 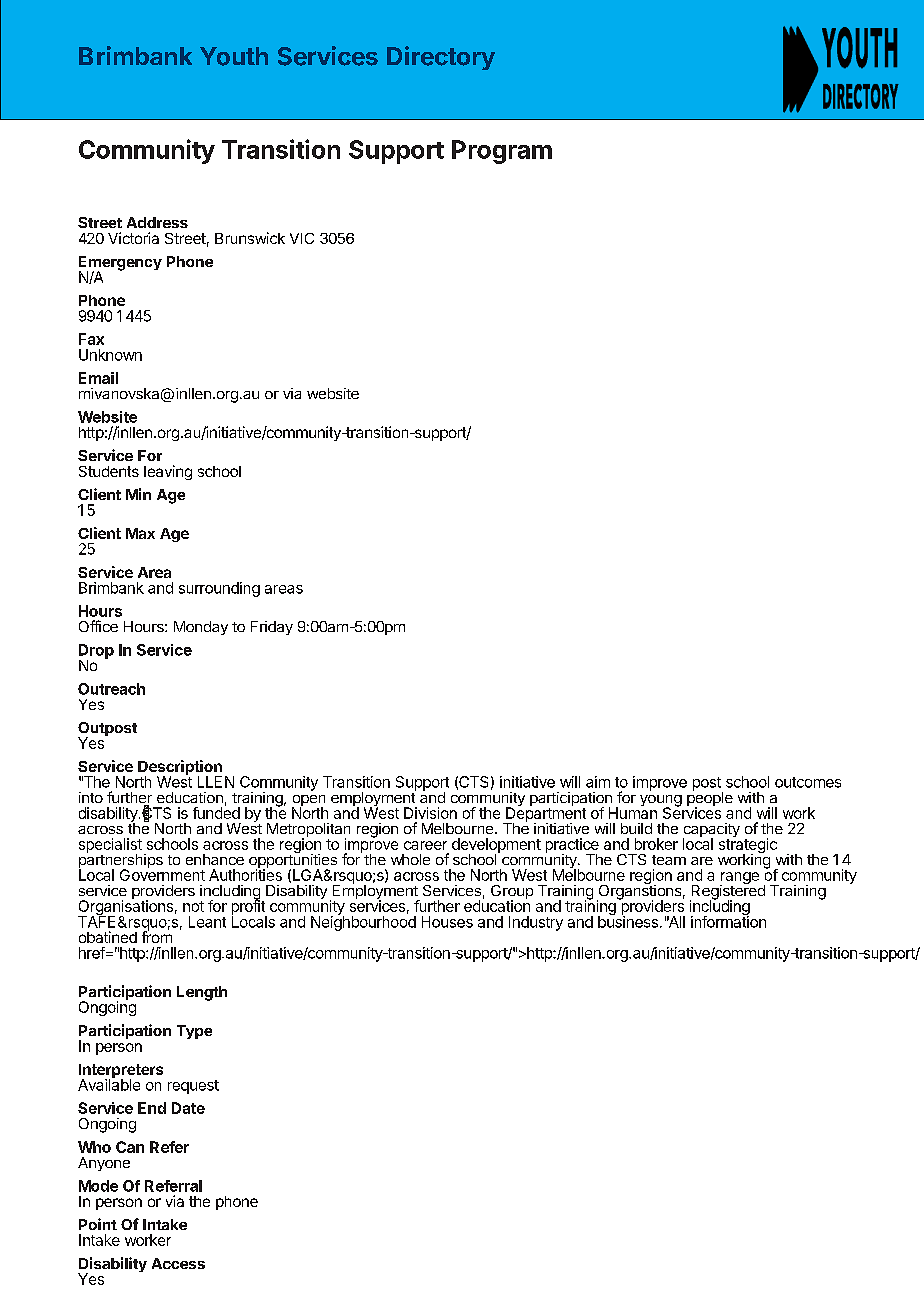 I want to click on Unknown, so click(x=110, y=355).
